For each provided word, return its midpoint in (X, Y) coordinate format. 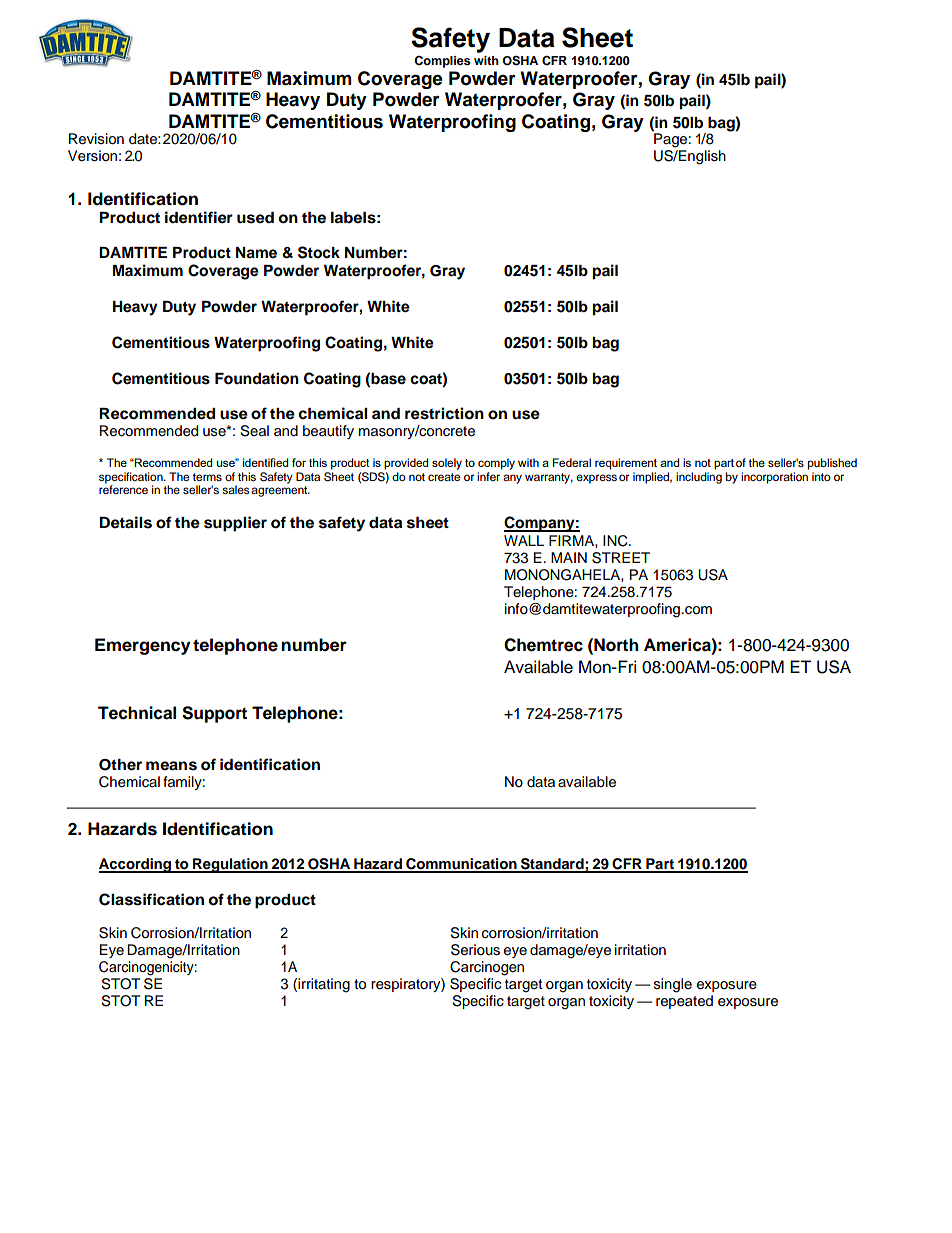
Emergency (143, 646)
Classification (151, 899)
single (673, 985)
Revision (96, 139)
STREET (621, 558)
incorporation (774, 478)
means (171, 766)
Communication (461, 865)
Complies (442, 62)
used (255, 218)
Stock (319, 252)
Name (256, 253)
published (832, 464)
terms (207, 477)
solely (447, 464)
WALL (524, 540)
